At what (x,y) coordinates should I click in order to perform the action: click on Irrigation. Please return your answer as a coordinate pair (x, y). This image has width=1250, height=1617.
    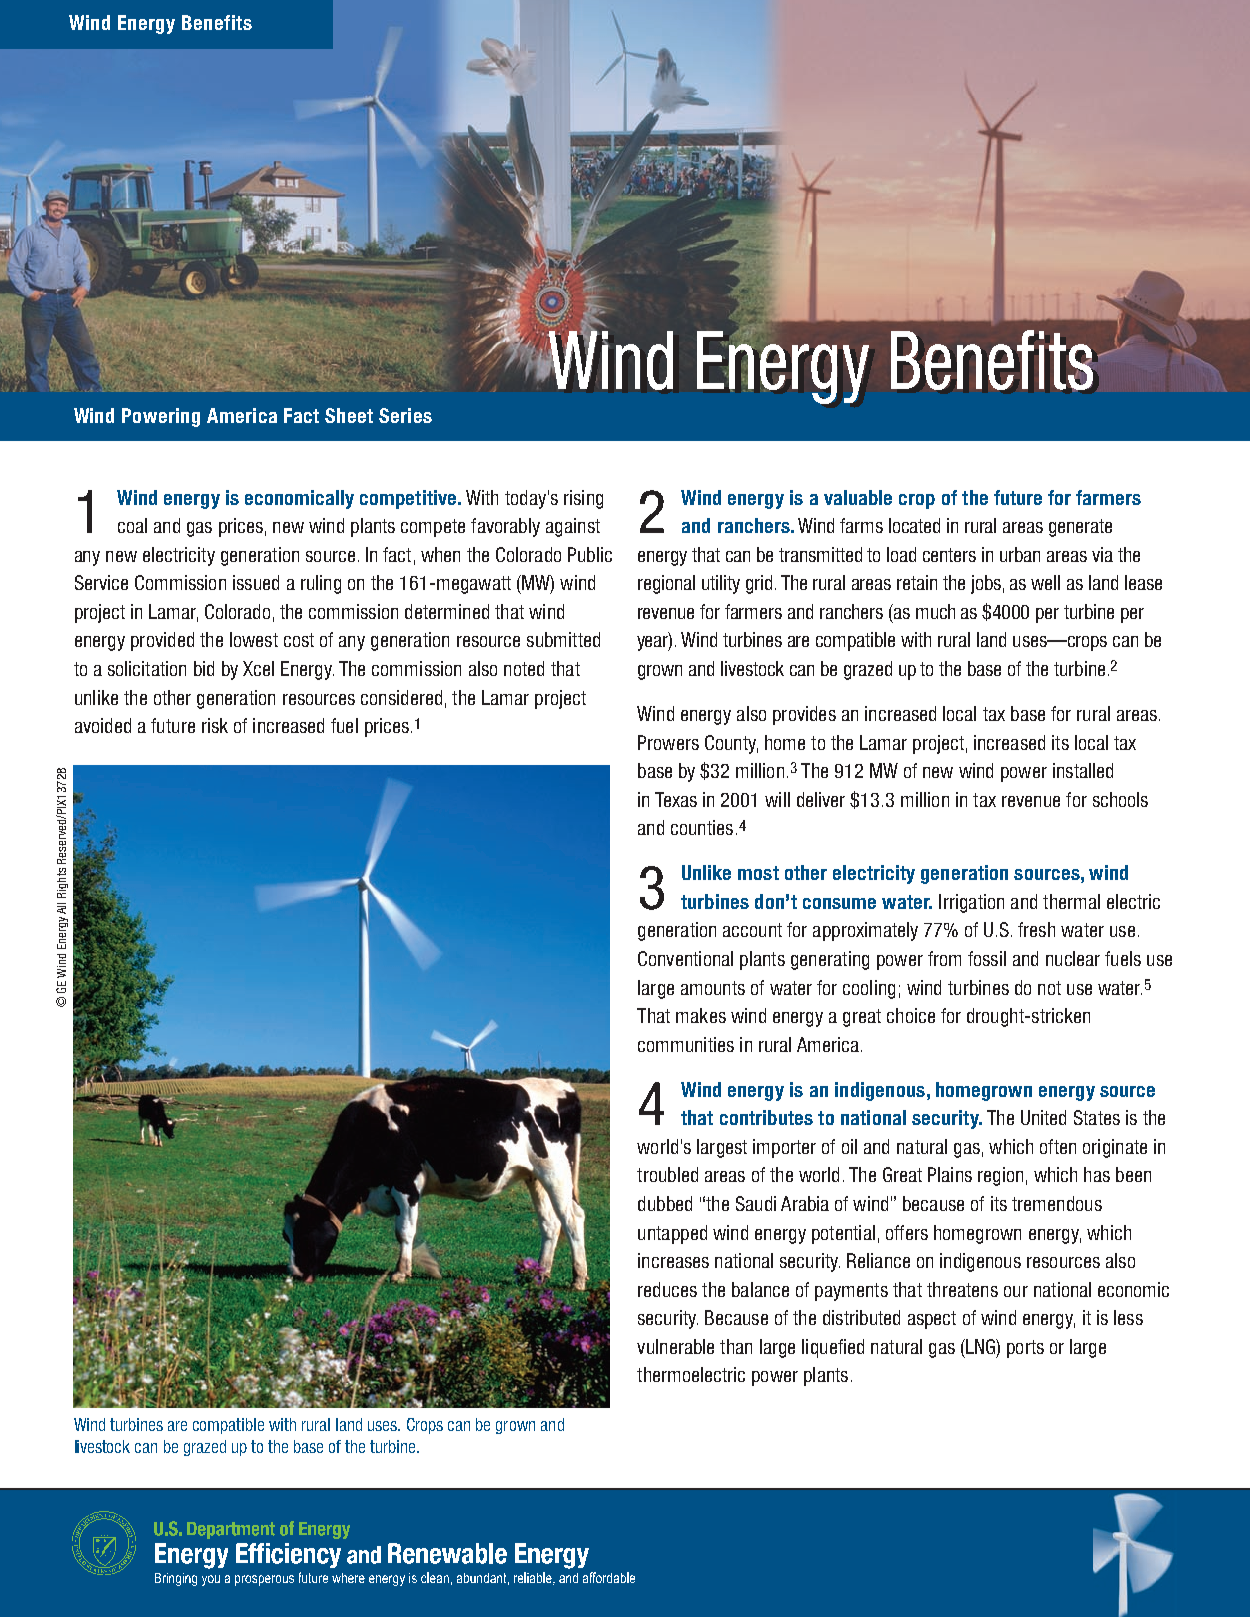
    Looking at the image, I should click on (971, 903).
